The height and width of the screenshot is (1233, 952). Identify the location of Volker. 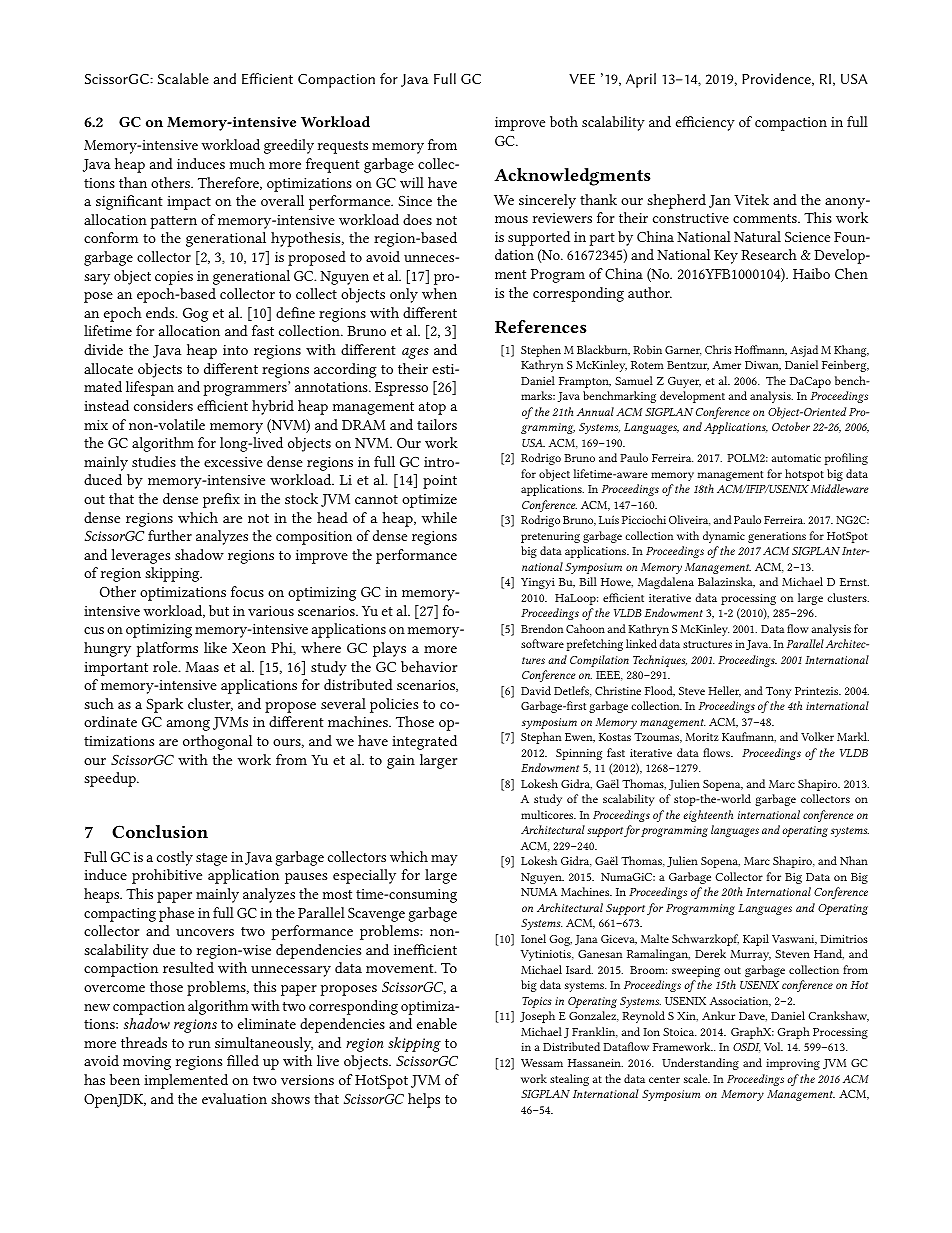
(817, 736).
